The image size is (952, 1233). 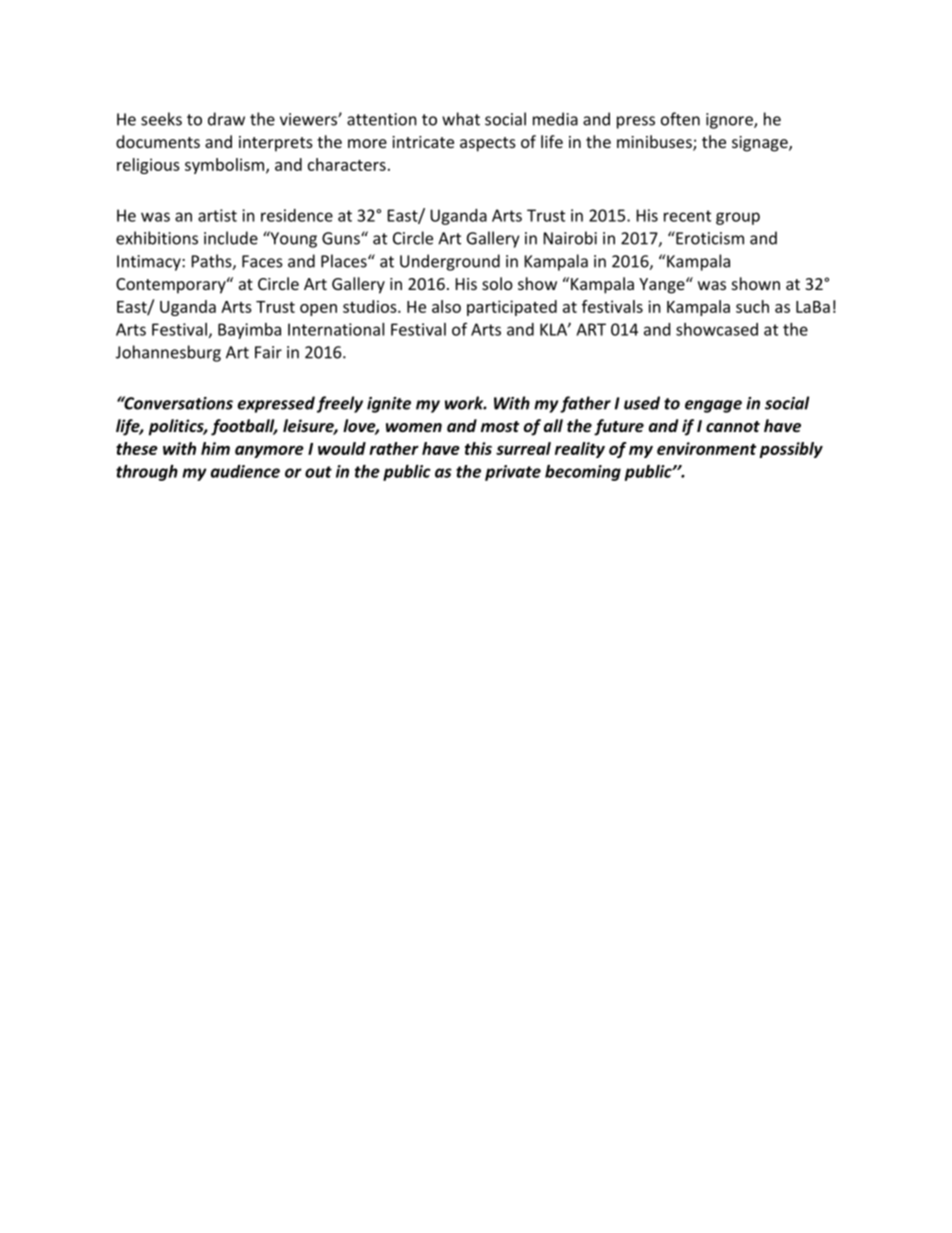 What do you see at coordinates (446, 306) in the screenshot?
I see `also` at bounding box center [446, 306].
